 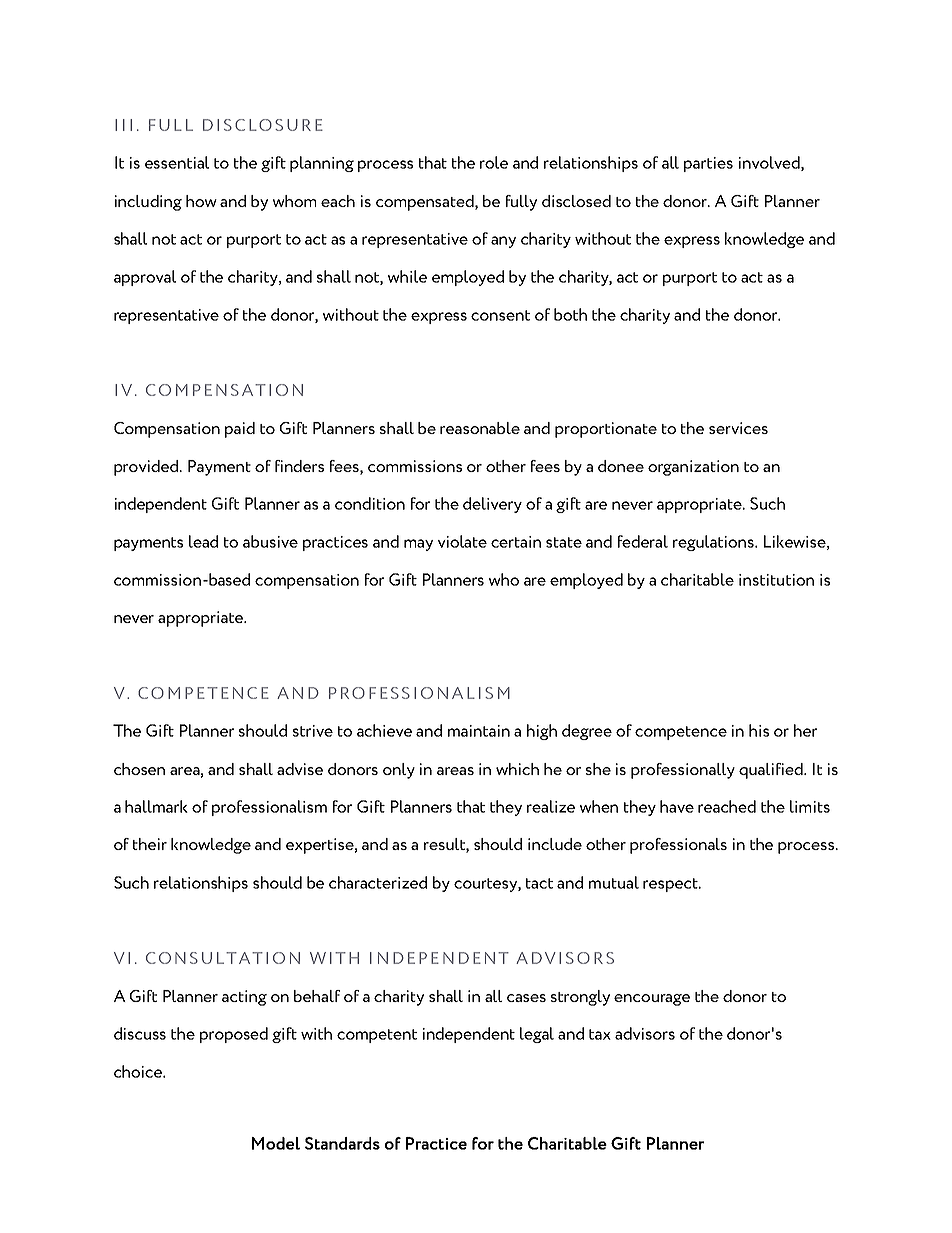 I want to click on role, so click(x=494, y=162).
